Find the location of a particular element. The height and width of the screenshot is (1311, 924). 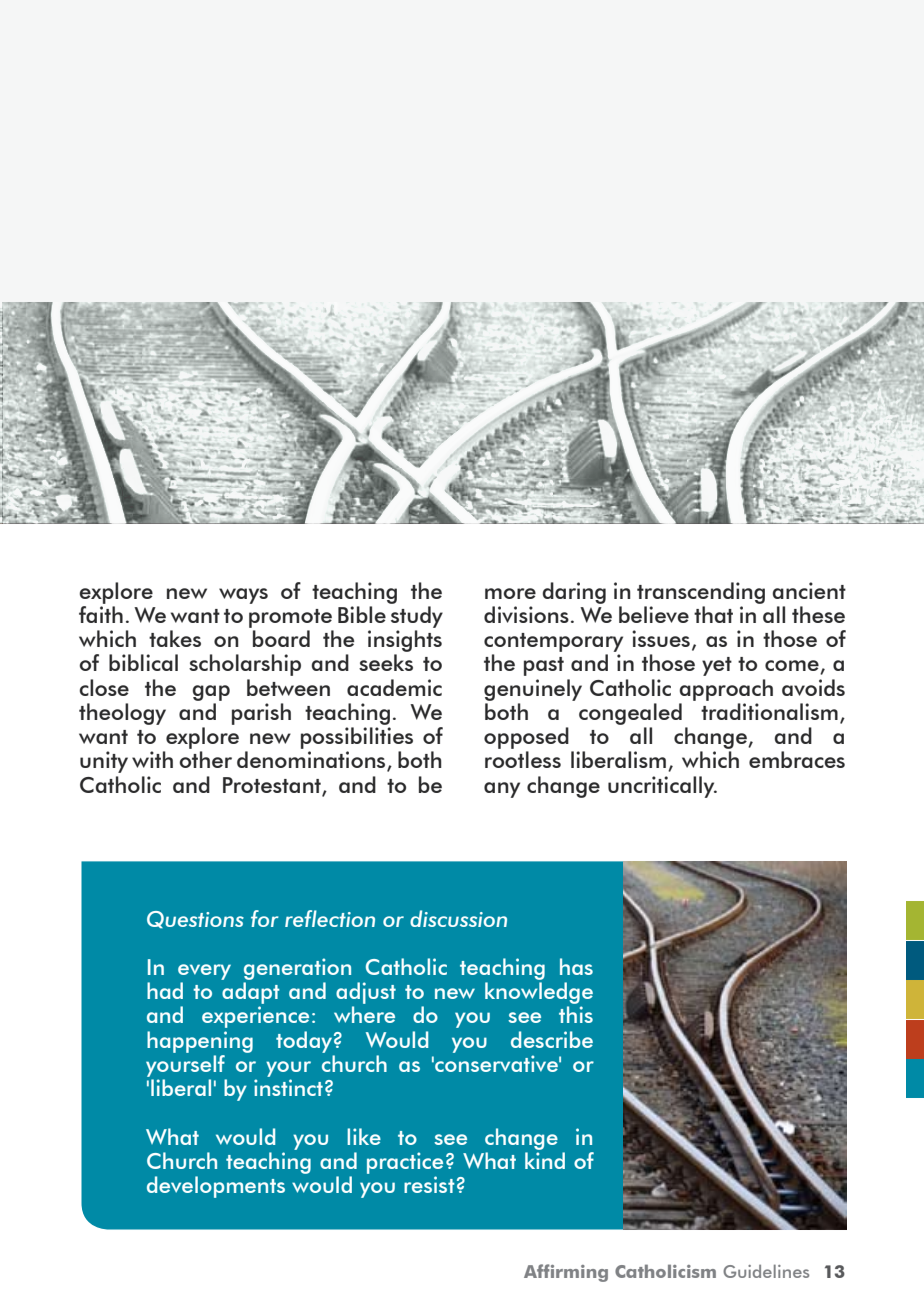

any is located at coordinates (502, 790).
